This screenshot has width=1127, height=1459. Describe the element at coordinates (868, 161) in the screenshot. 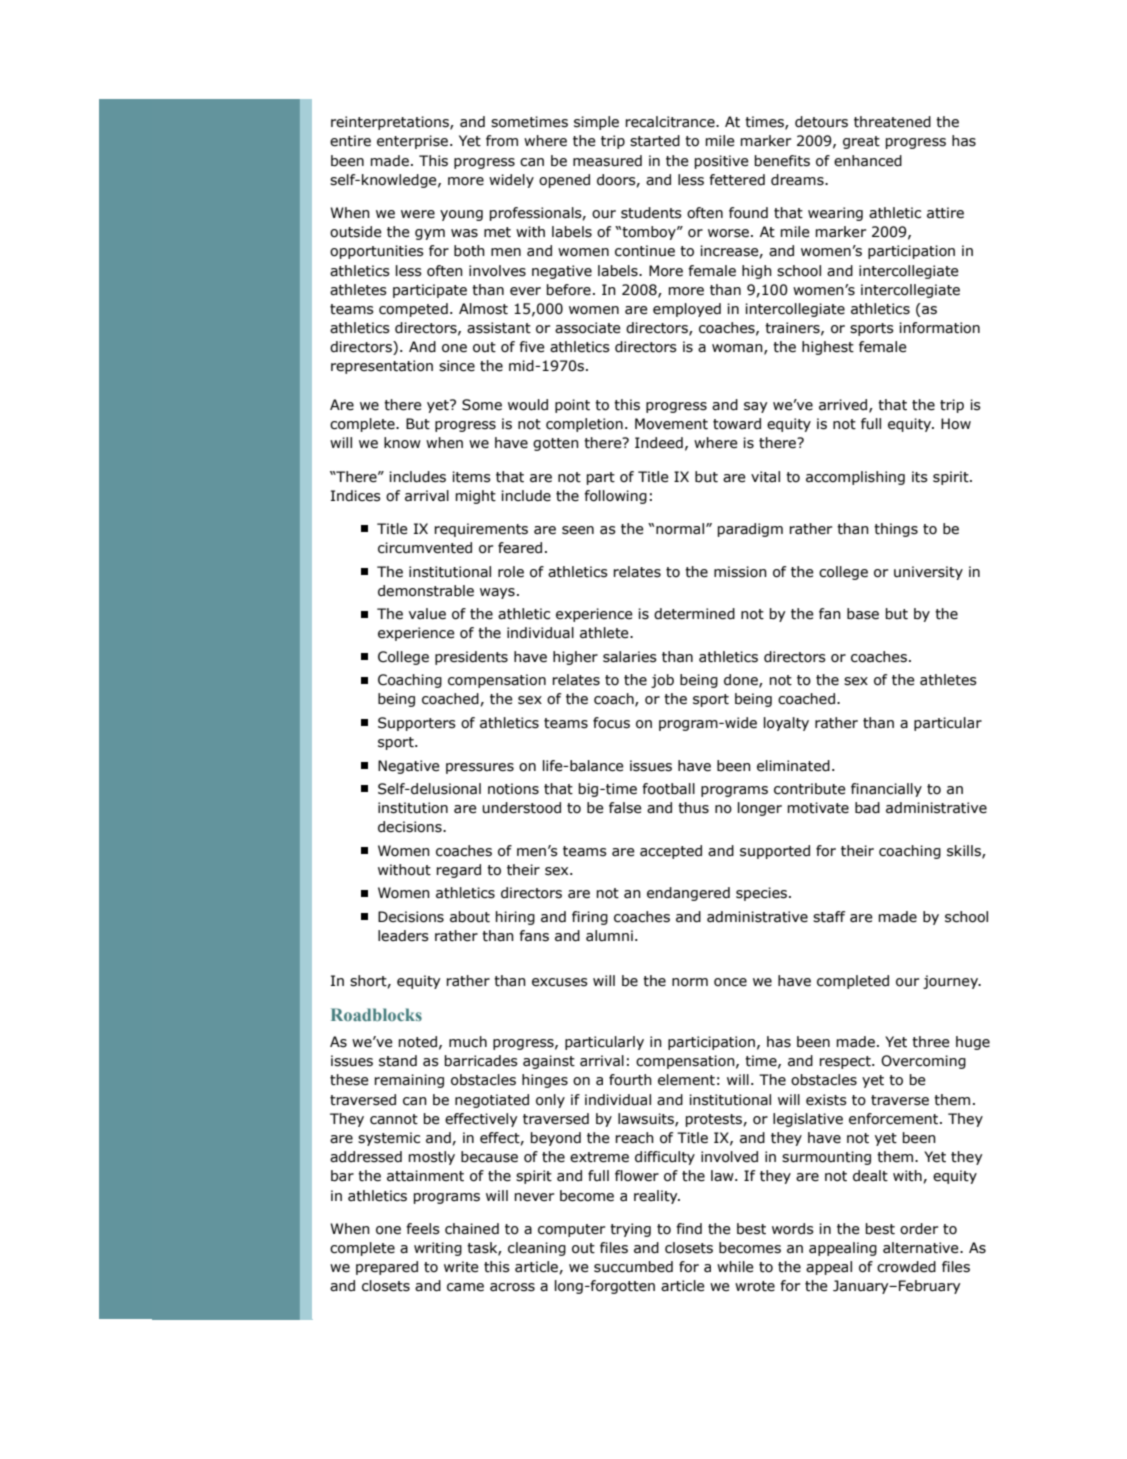

I see `enhanced` at that location.
